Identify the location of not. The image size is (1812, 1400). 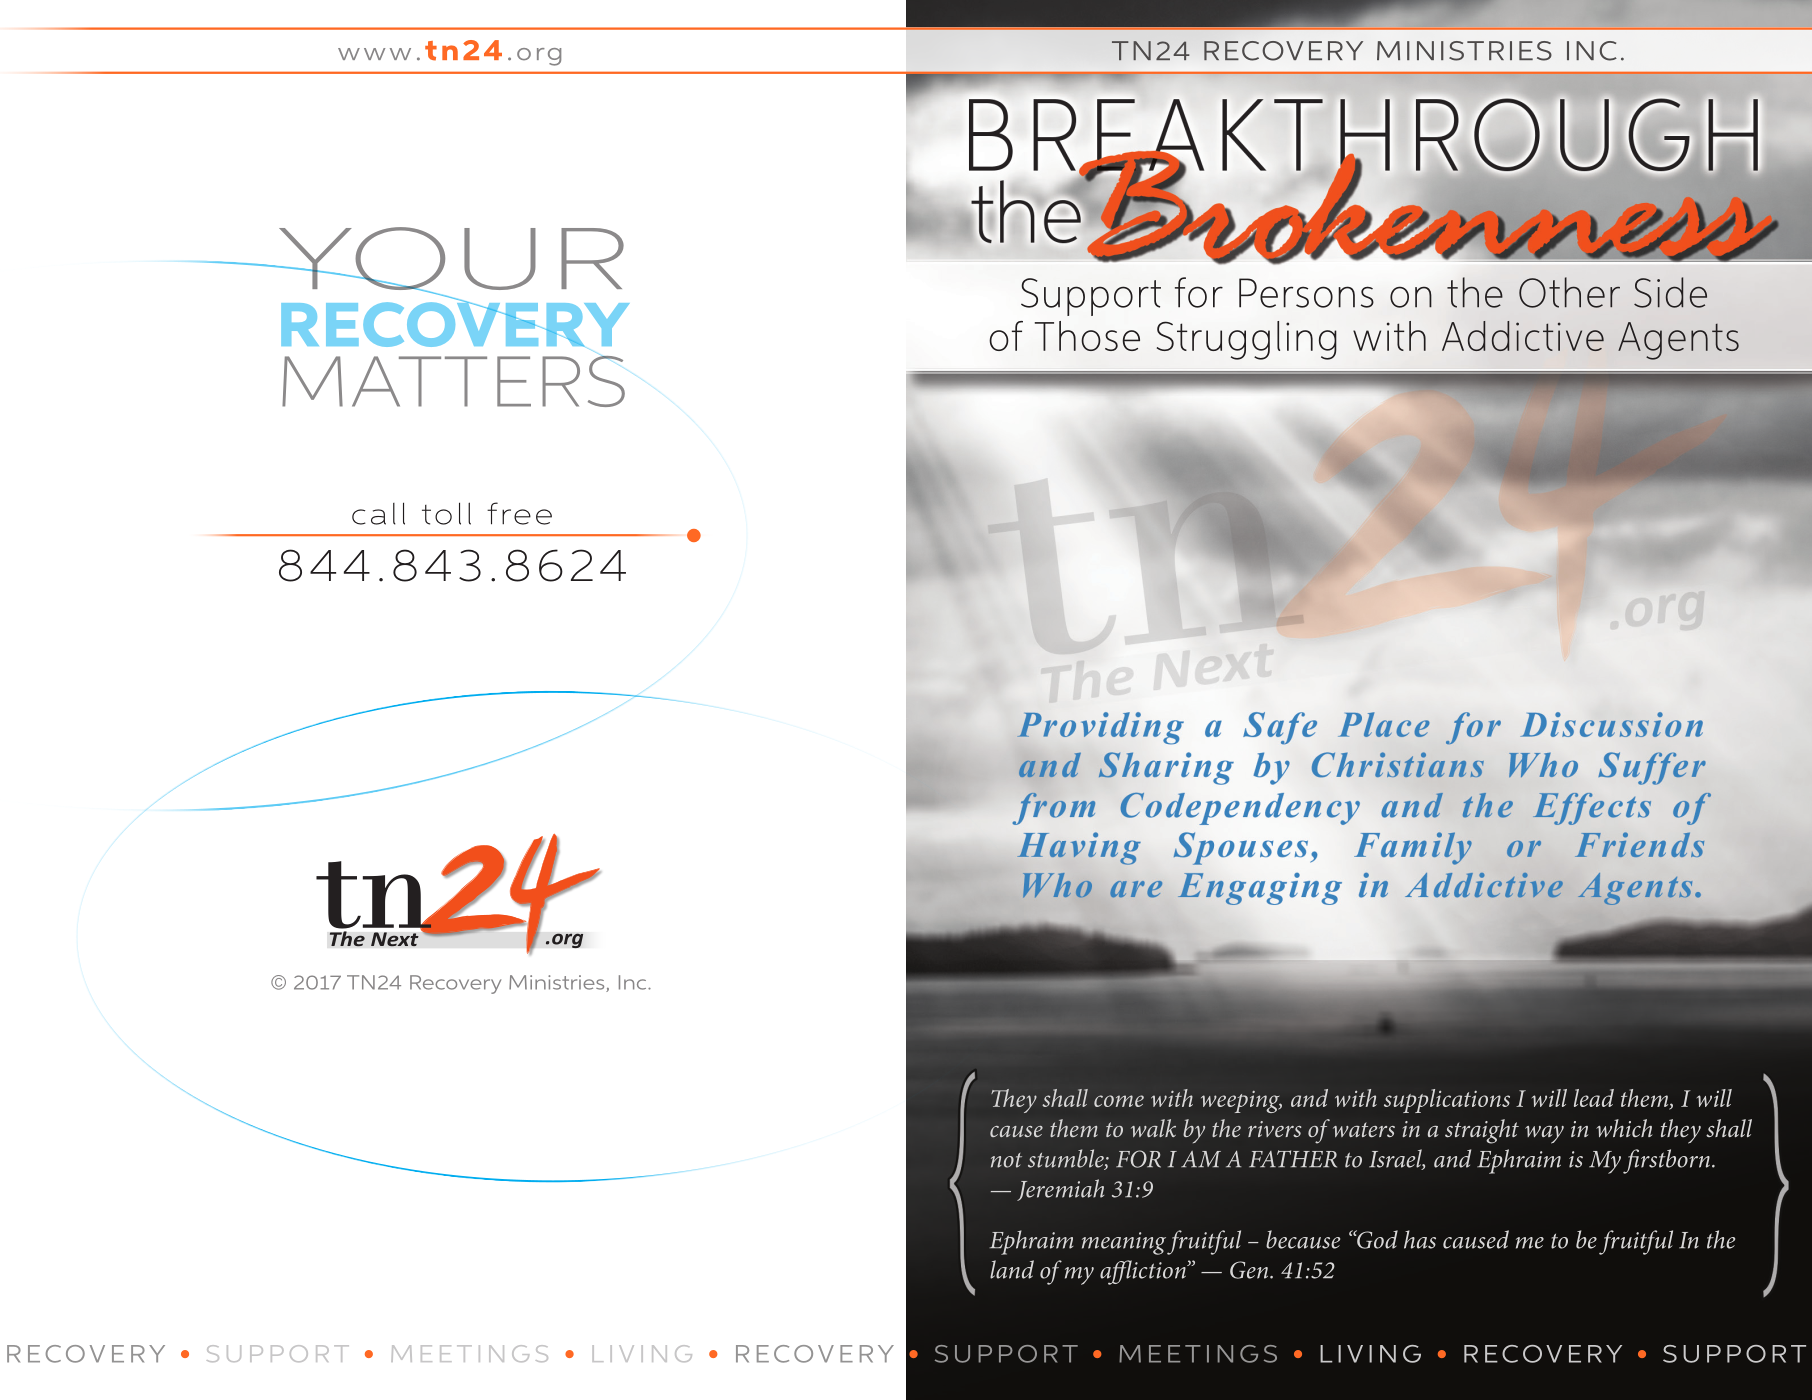
(1006, 1160).
